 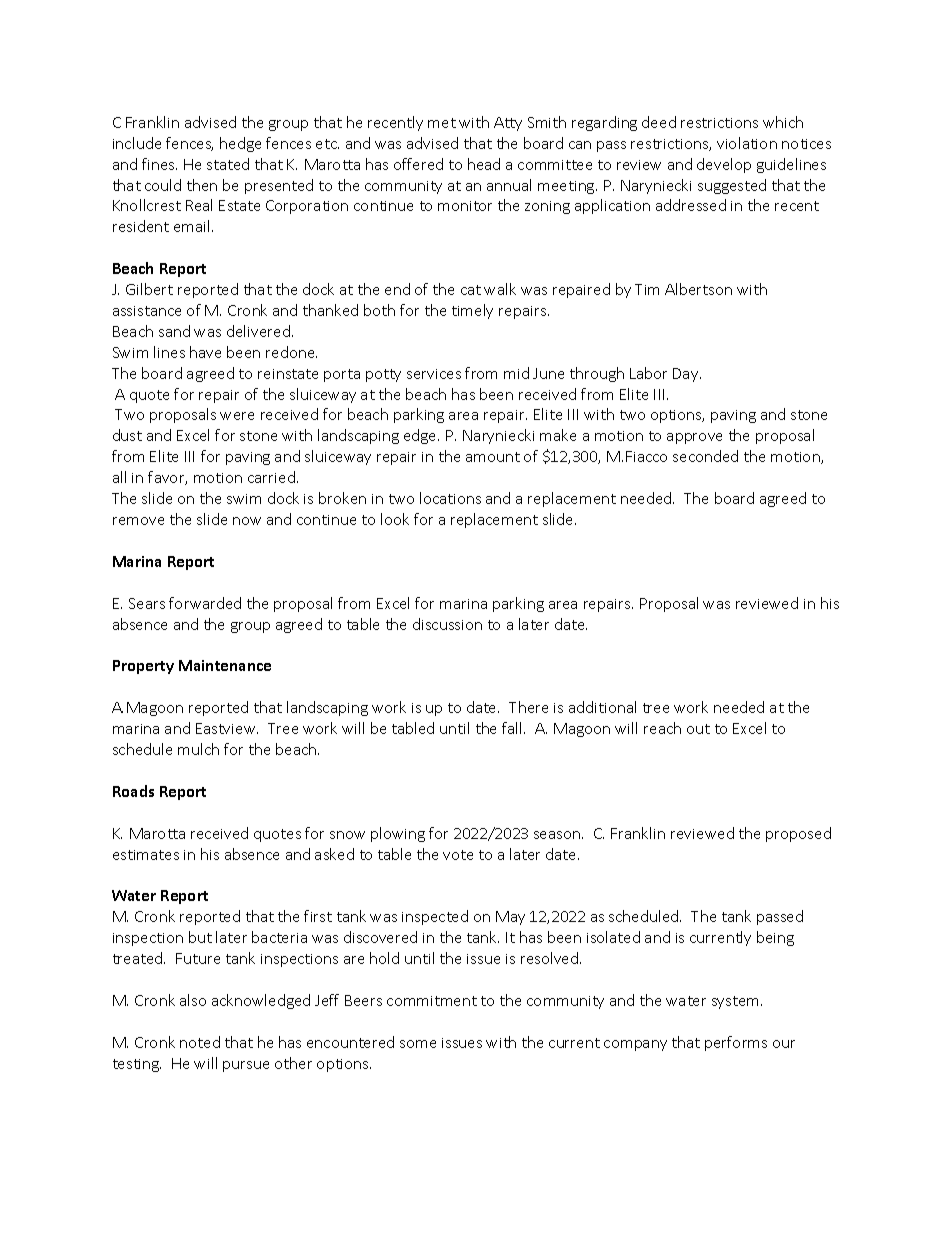 What do you see at coordinates (133, 791) in the image?
I see `Roads` at bounding box center [133, 791].
